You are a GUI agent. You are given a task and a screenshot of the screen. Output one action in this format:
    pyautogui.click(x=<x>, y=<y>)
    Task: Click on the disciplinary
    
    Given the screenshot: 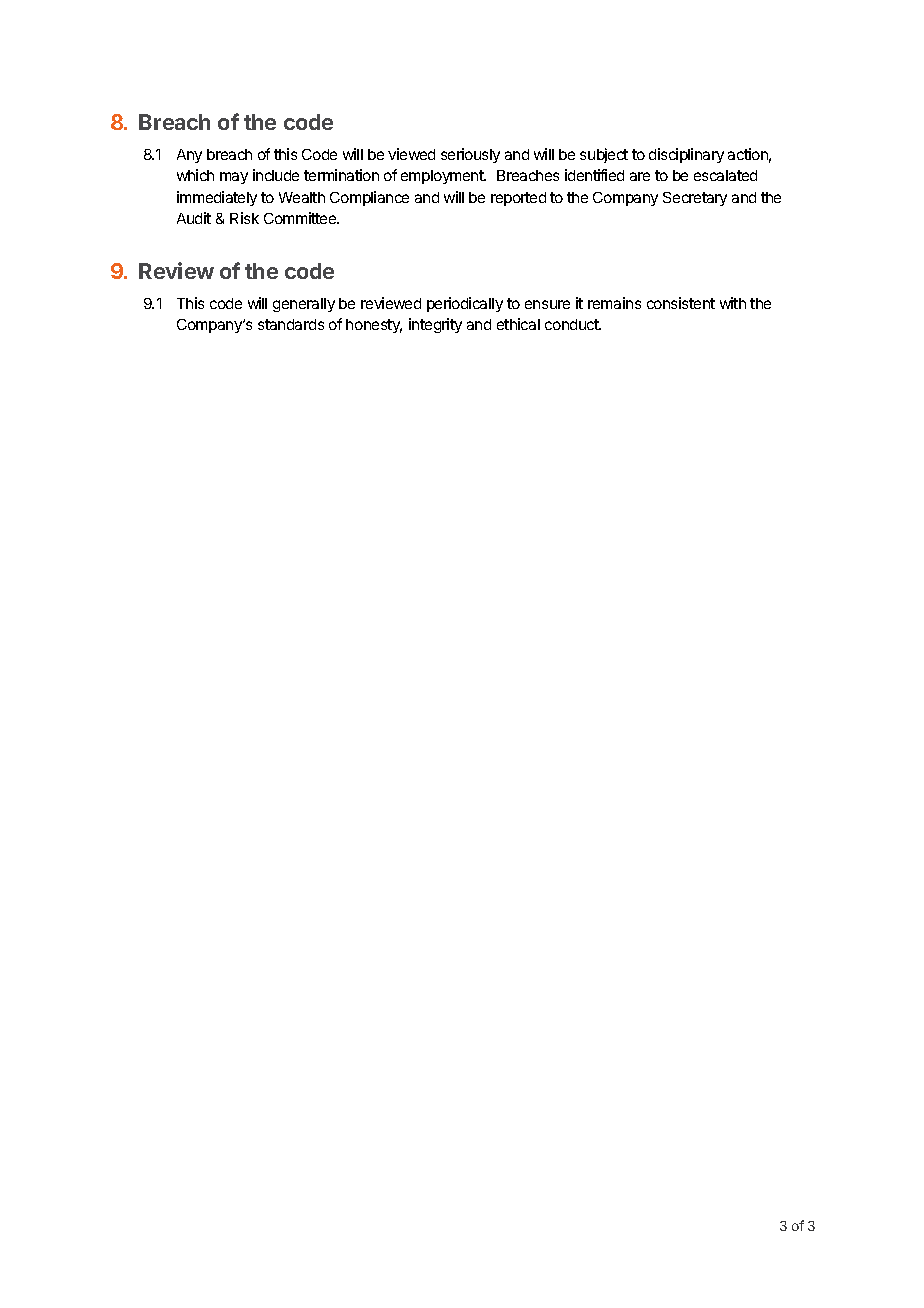 What is the action you would take?
    pyautogui.click(x=686, y=155)
